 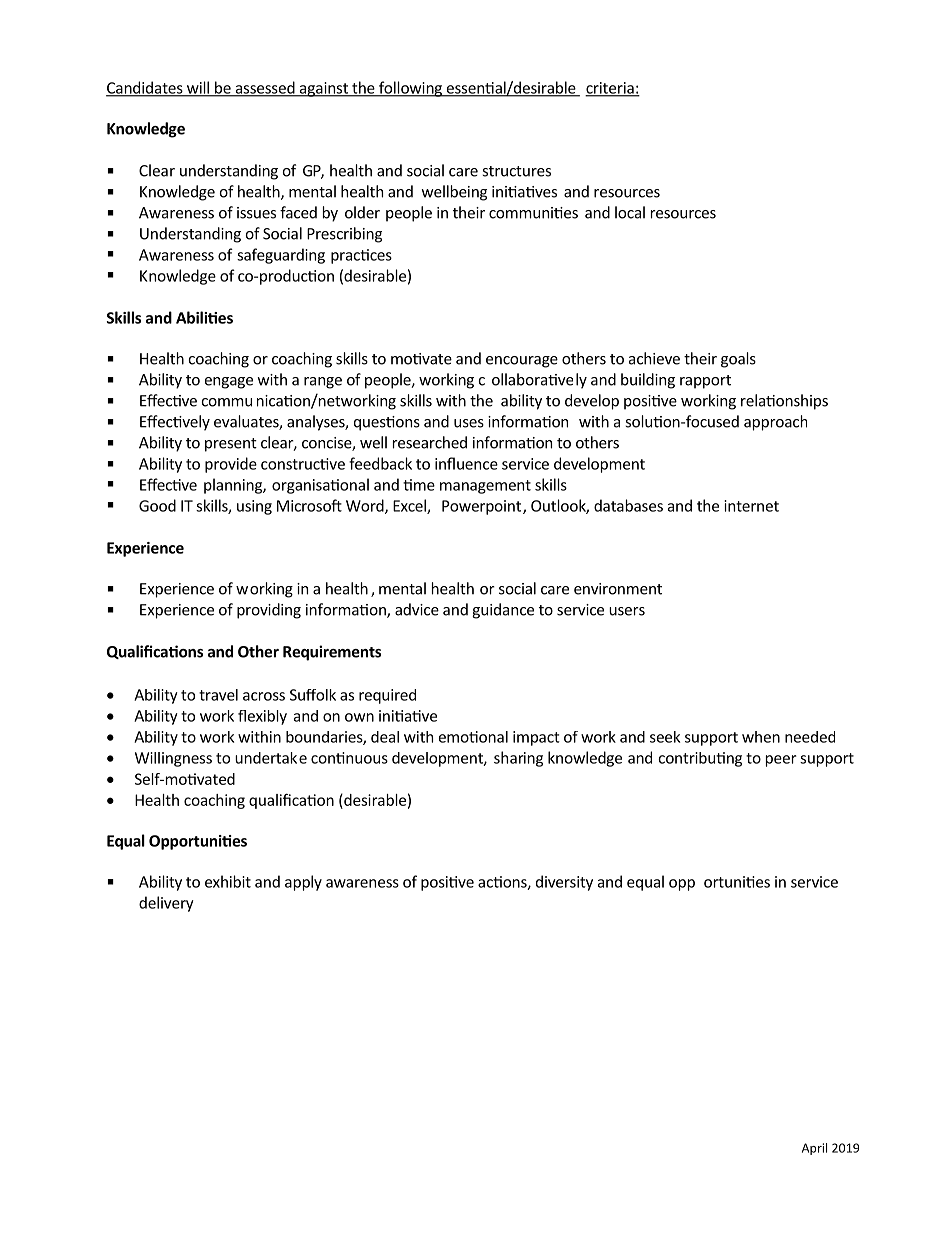 I want to click on assessed, so click(x=265, y=88).
